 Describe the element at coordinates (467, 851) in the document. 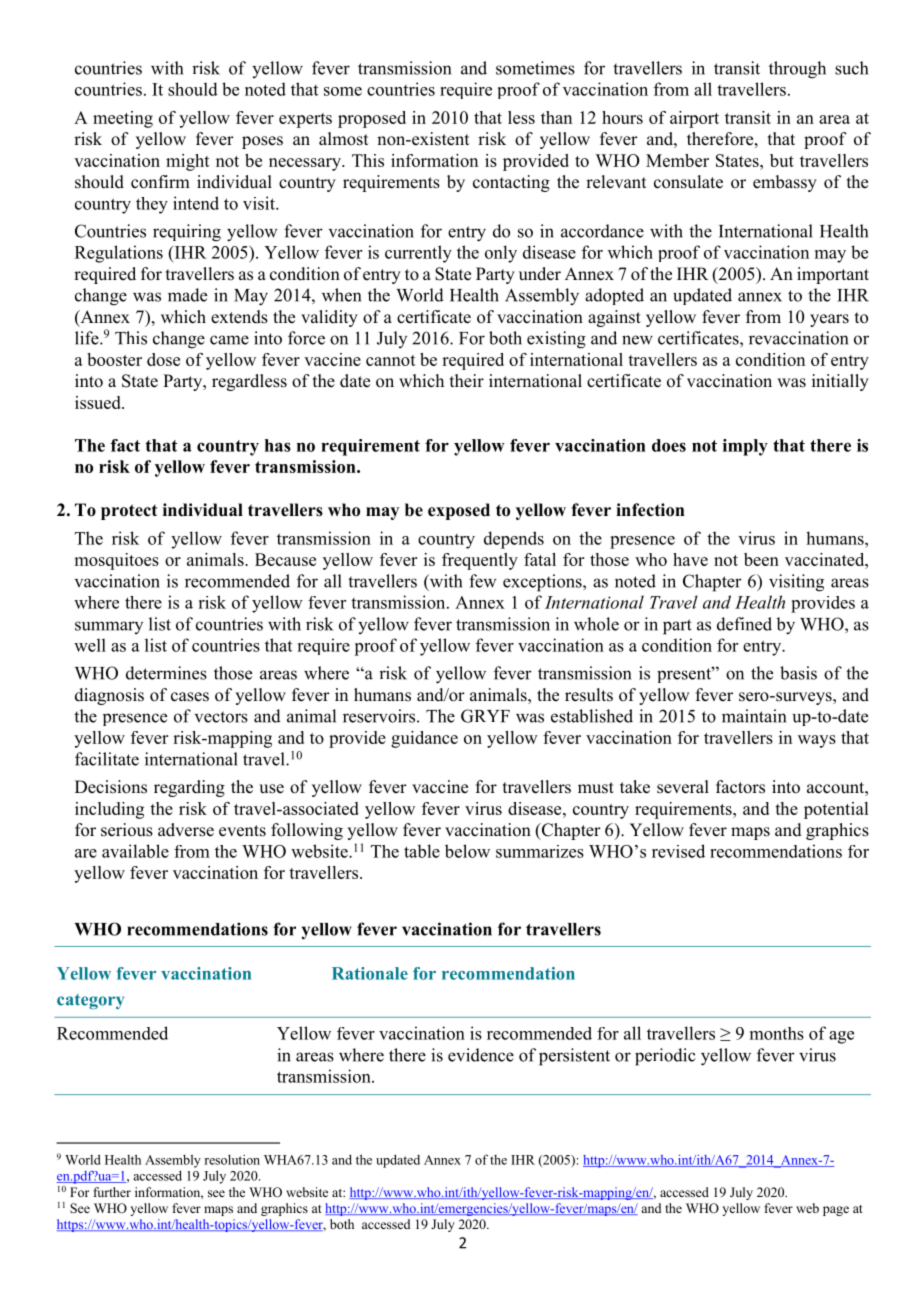

I see `below` at that location.
